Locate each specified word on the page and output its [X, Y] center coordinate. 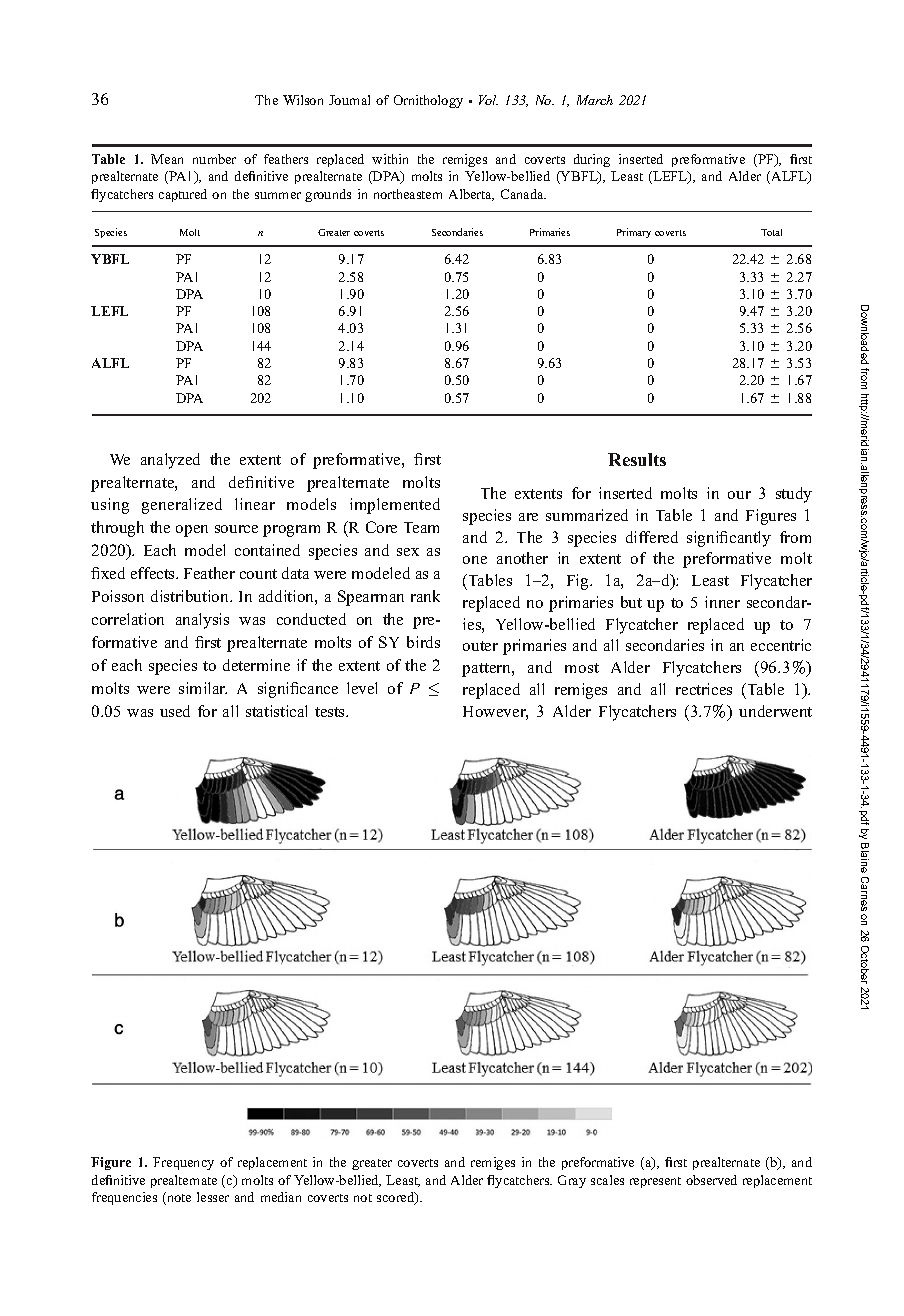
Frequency [183, 1163]
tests [331, 712]
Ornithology [428, 101]
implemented [395, 506]
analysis [202, 621]
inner [722, 602]
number [214, 159]
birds [423, 642]
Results [637, 459]
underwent [775, 711]
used [175, 711]
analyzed [170, 461]
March [595, 100]
